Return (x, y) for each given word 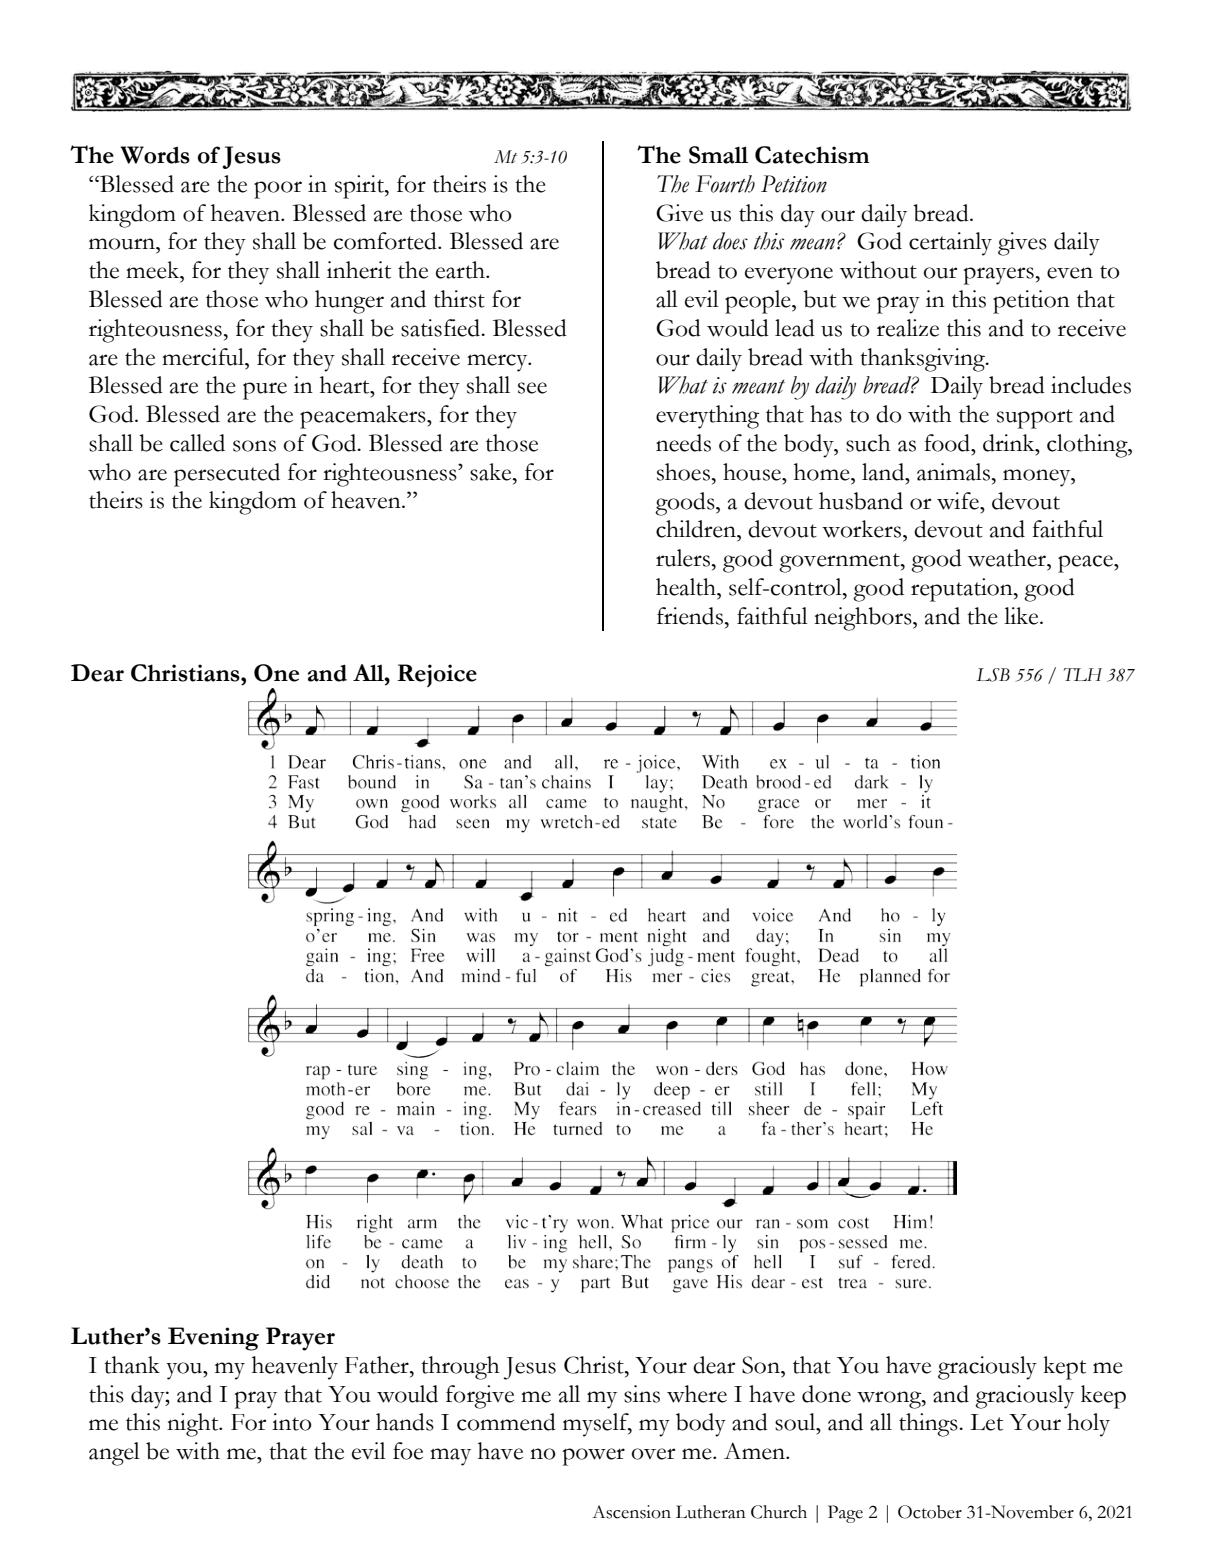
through (460, 1368)
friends (690, 616)
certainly (950, 244)
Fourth (725, 184)
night (194, 1425)
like (1022, 616)
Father (378, 1365)
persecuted (227, 475)
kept (1064, 1368)
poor (278, 190)
